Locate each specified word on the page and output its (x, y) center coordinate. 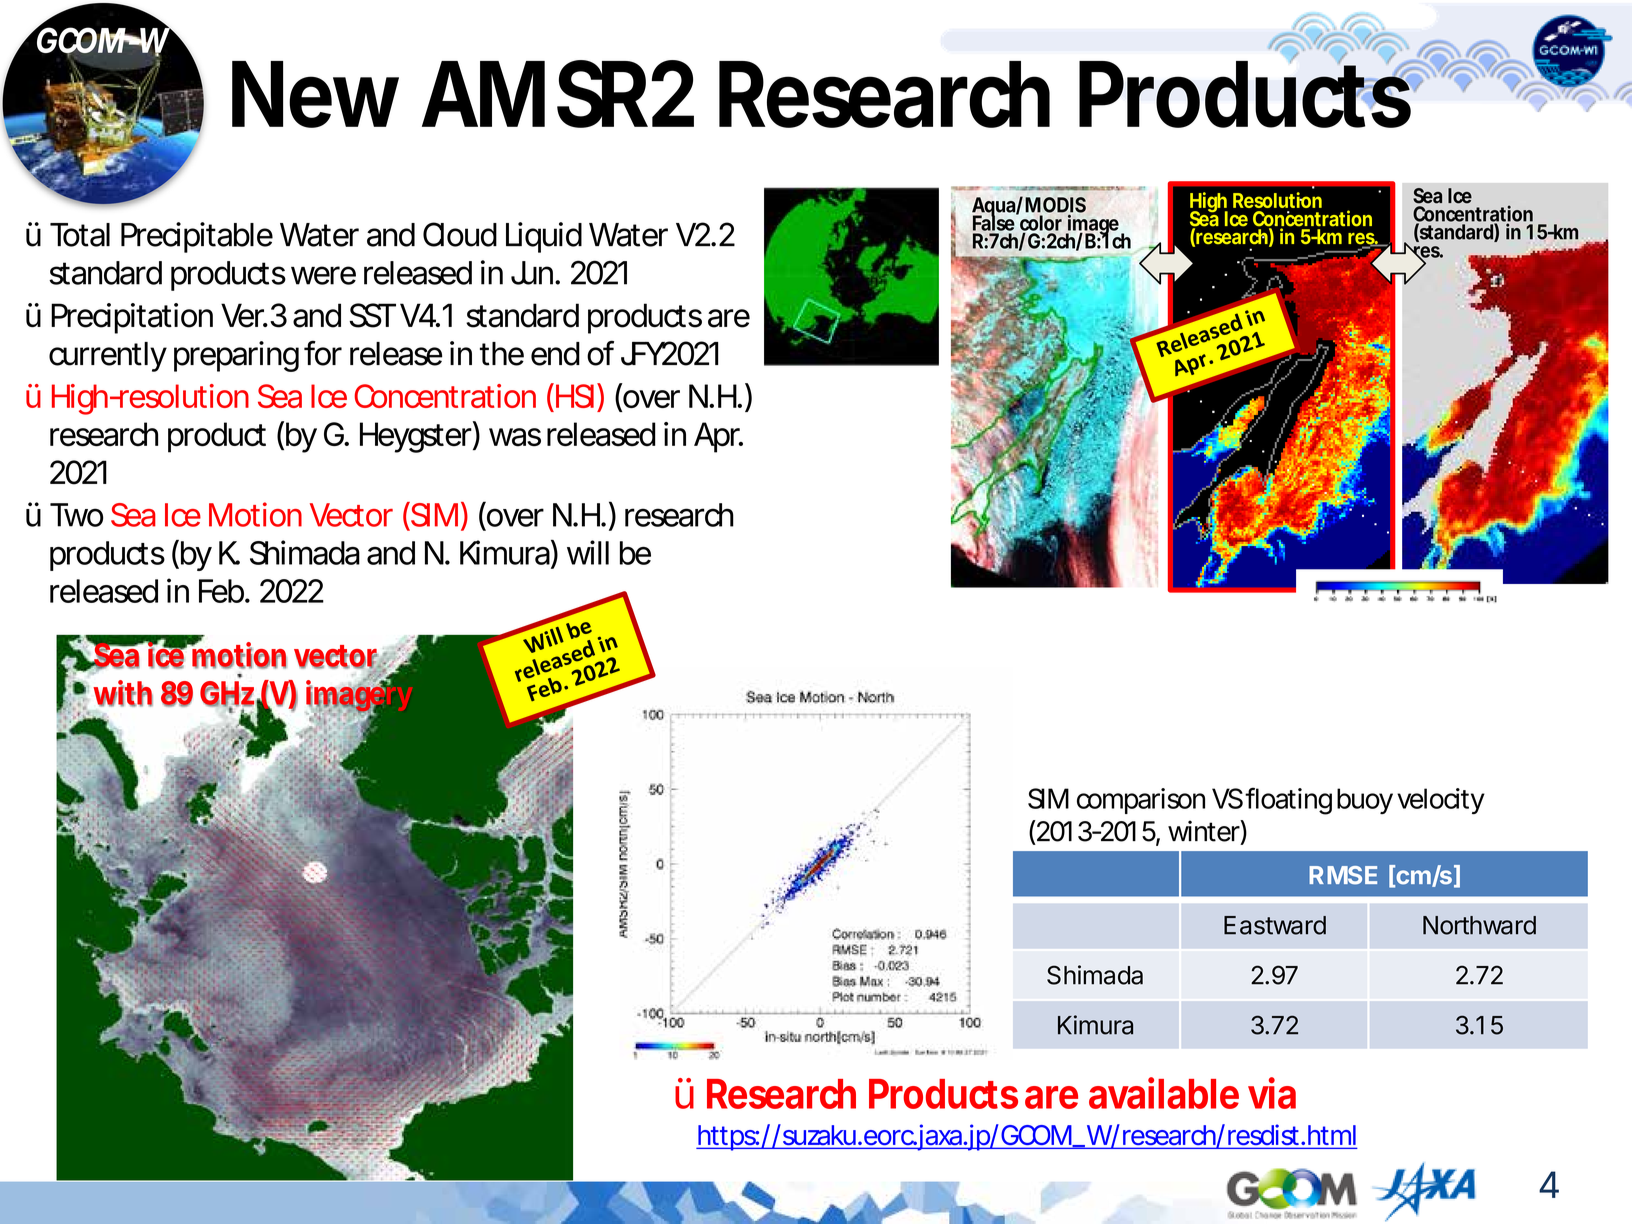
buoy (1365, 801)
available (1164, 1093)
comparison (1141, 801)
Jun (532, 273)
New (315, 94)
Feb (221, 591)
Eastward (1275, 925)
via (1272, 1093)
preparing (236, 356)
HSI (573, 395)
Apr (718, 437)
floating (1288, 801)
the (502, 354)
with (123, 693)
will (588, 552)
